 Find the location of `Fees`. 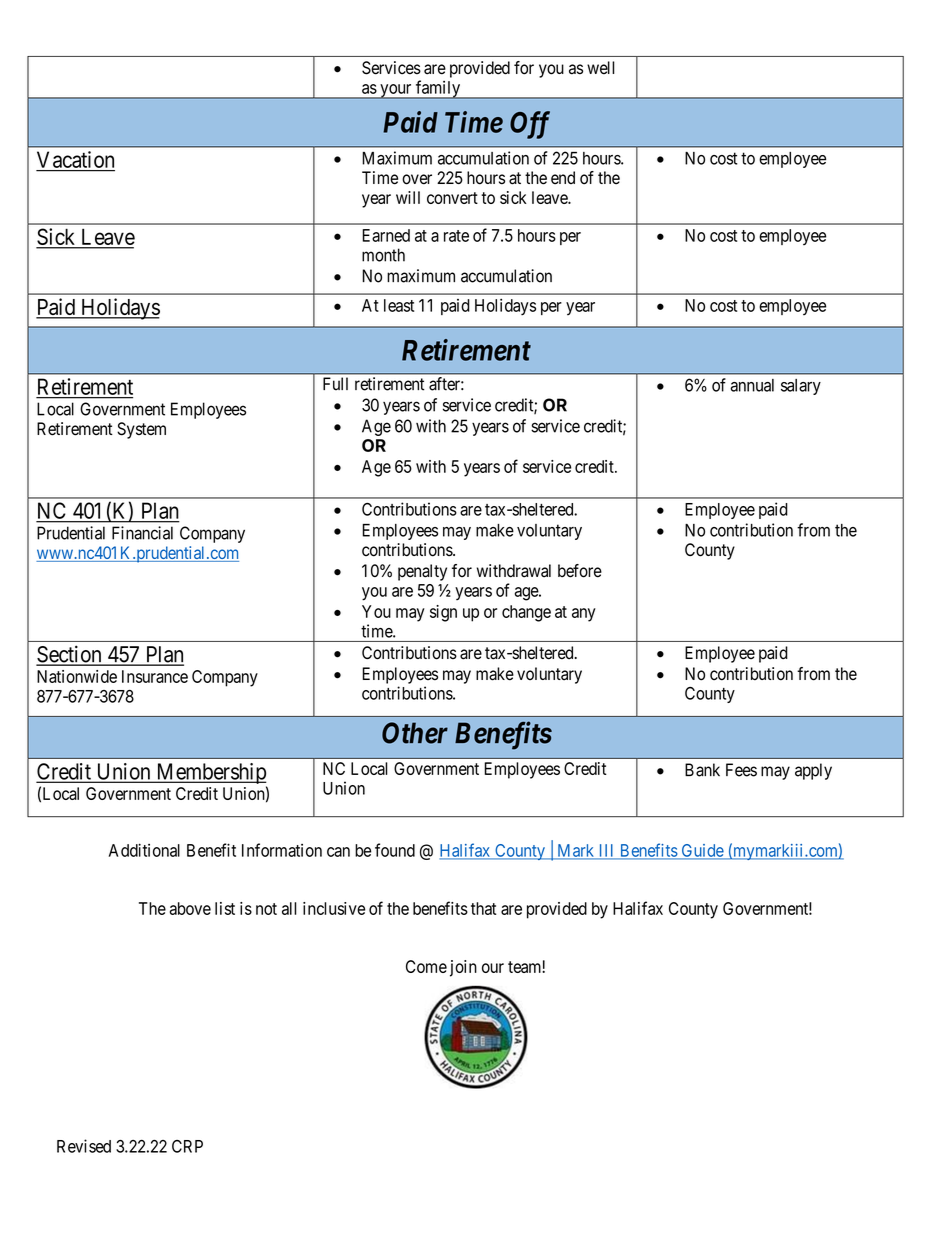

Fees is located at coordinates (741, 770).
